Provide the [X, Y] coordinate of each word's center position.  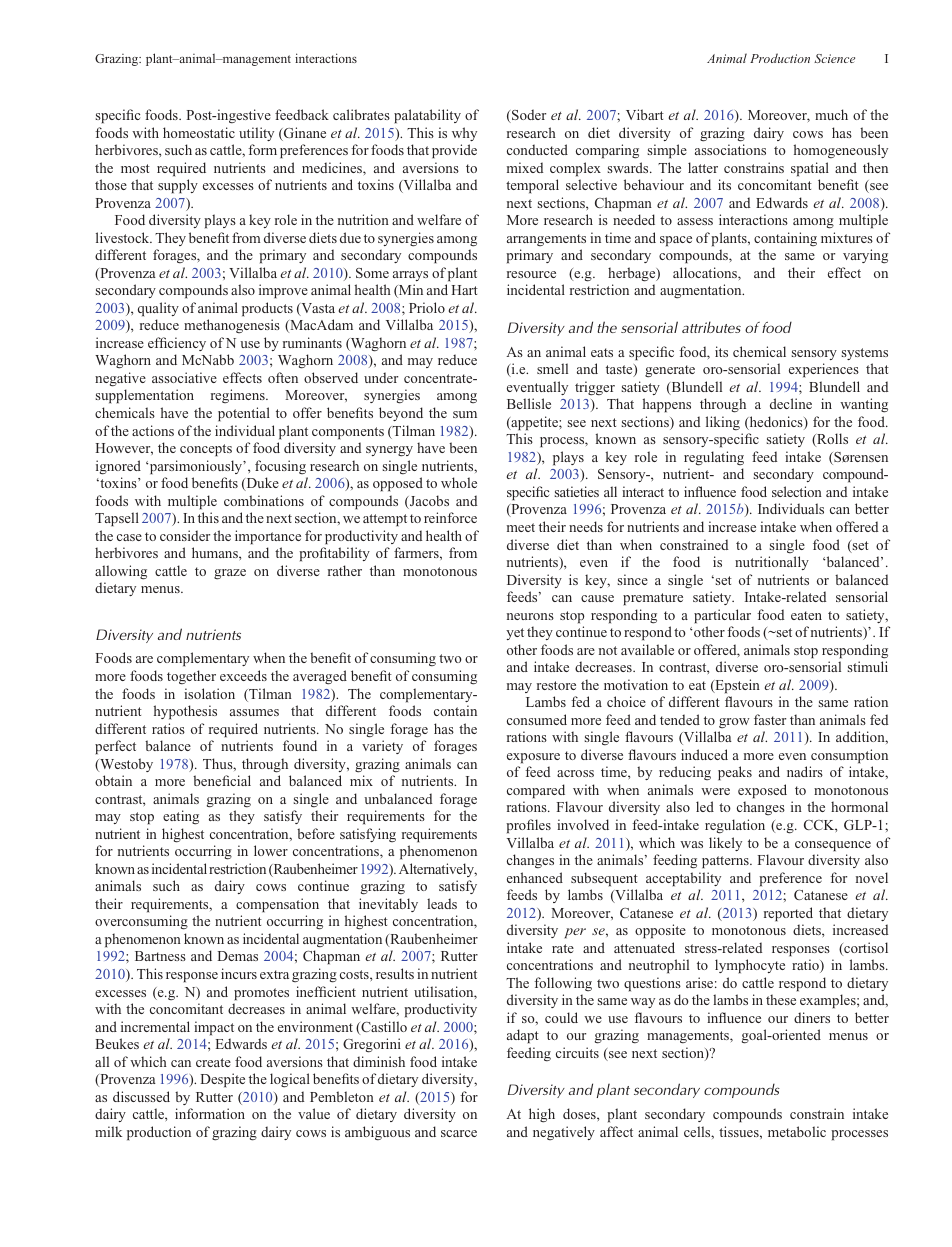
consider [185, 535]
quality [158, 309]
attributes [711, 327]
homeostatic [199, 132]
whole [459, 482]
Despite [223, 1080]
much [831, 114]
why [464, 134]
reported [788, 914]
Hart [465, 290]
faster [770, 719]
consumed [537, 719]
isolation [209, 693]
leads [442, 903]
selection [797, 491]
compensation [277, 905]
